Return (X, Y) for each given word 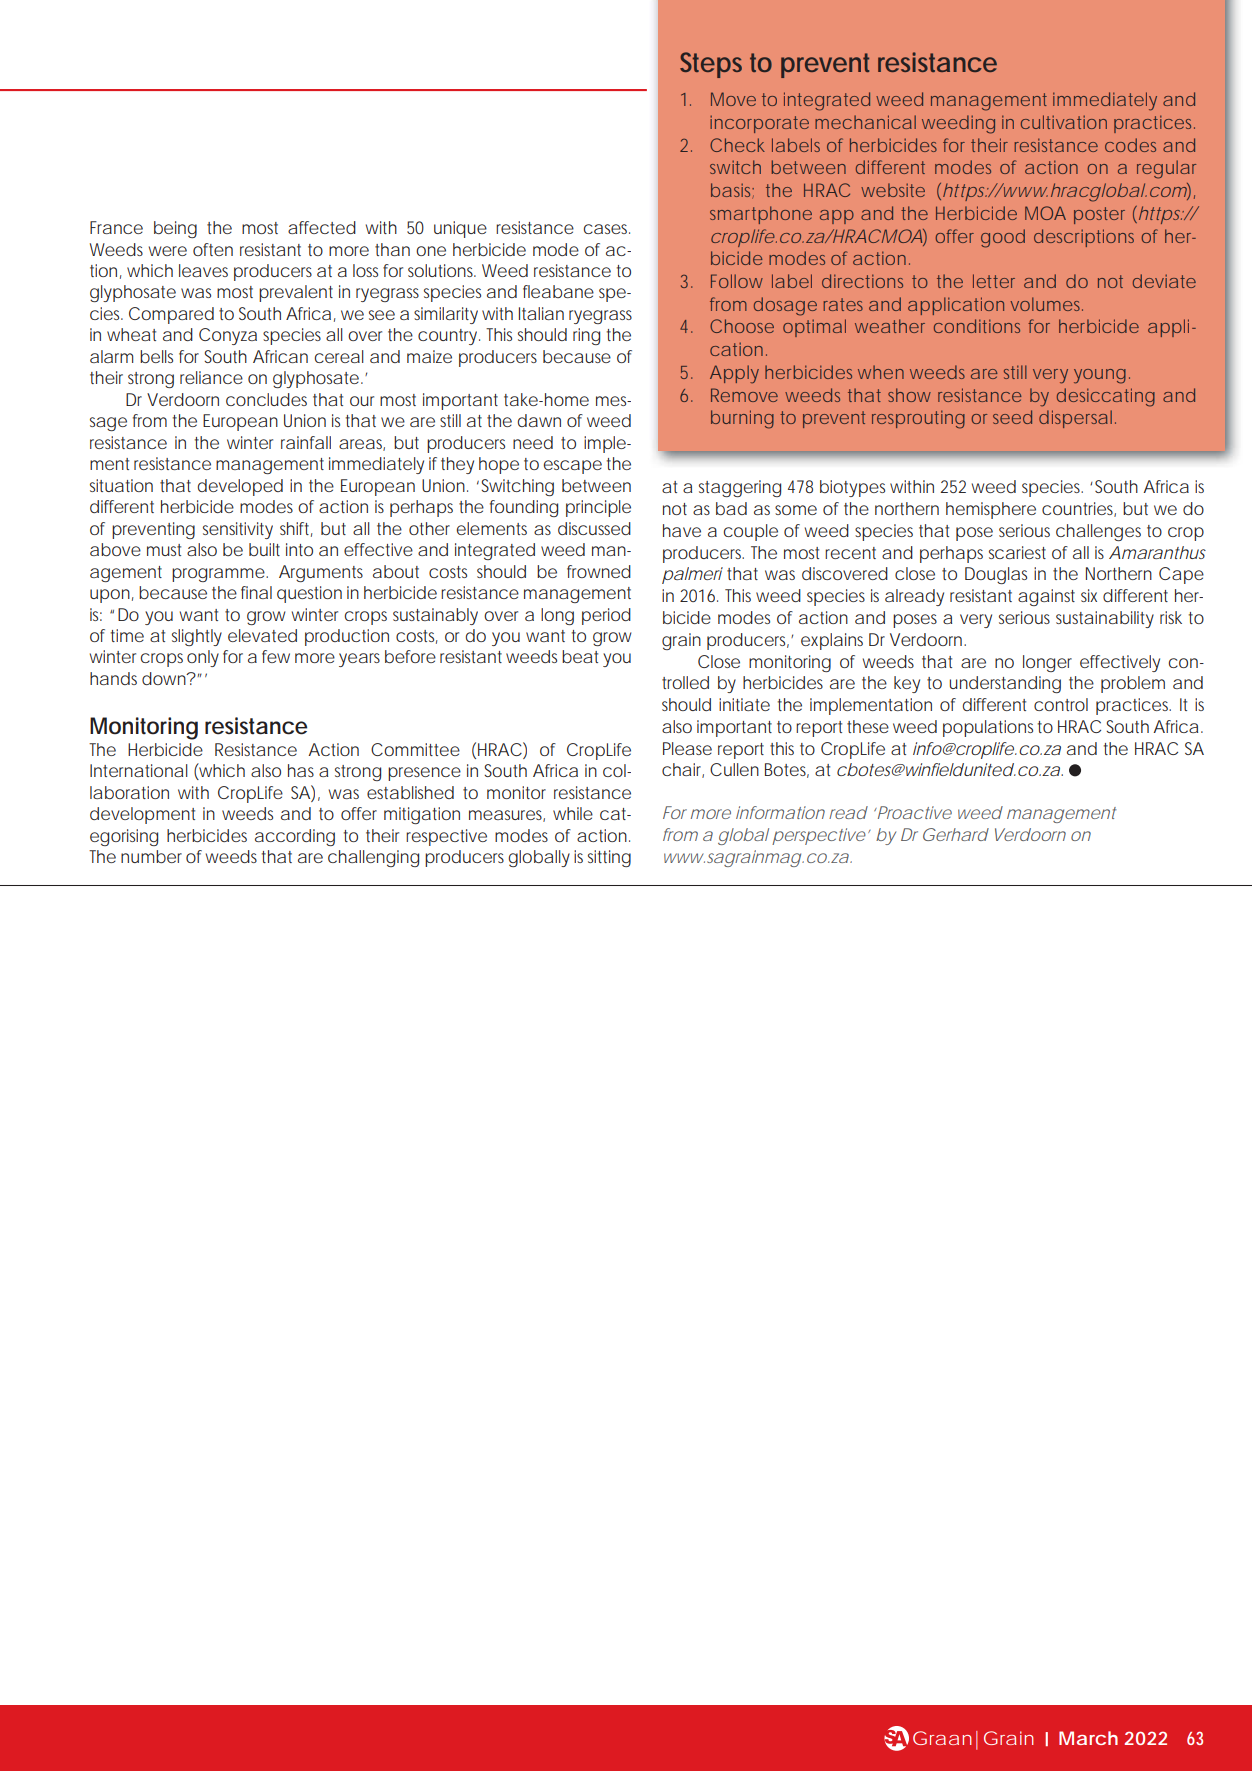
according (295, 837)
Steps (711, 65)
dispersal (1075, 419)
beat (580, 656)
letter (994, 281)
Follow (737, 281)
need (533, 442)
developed (240, 487)
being (175, 229)
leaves (203, 270)
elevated (262, 635)
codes (1130, 145)
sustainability (1105, 619)
